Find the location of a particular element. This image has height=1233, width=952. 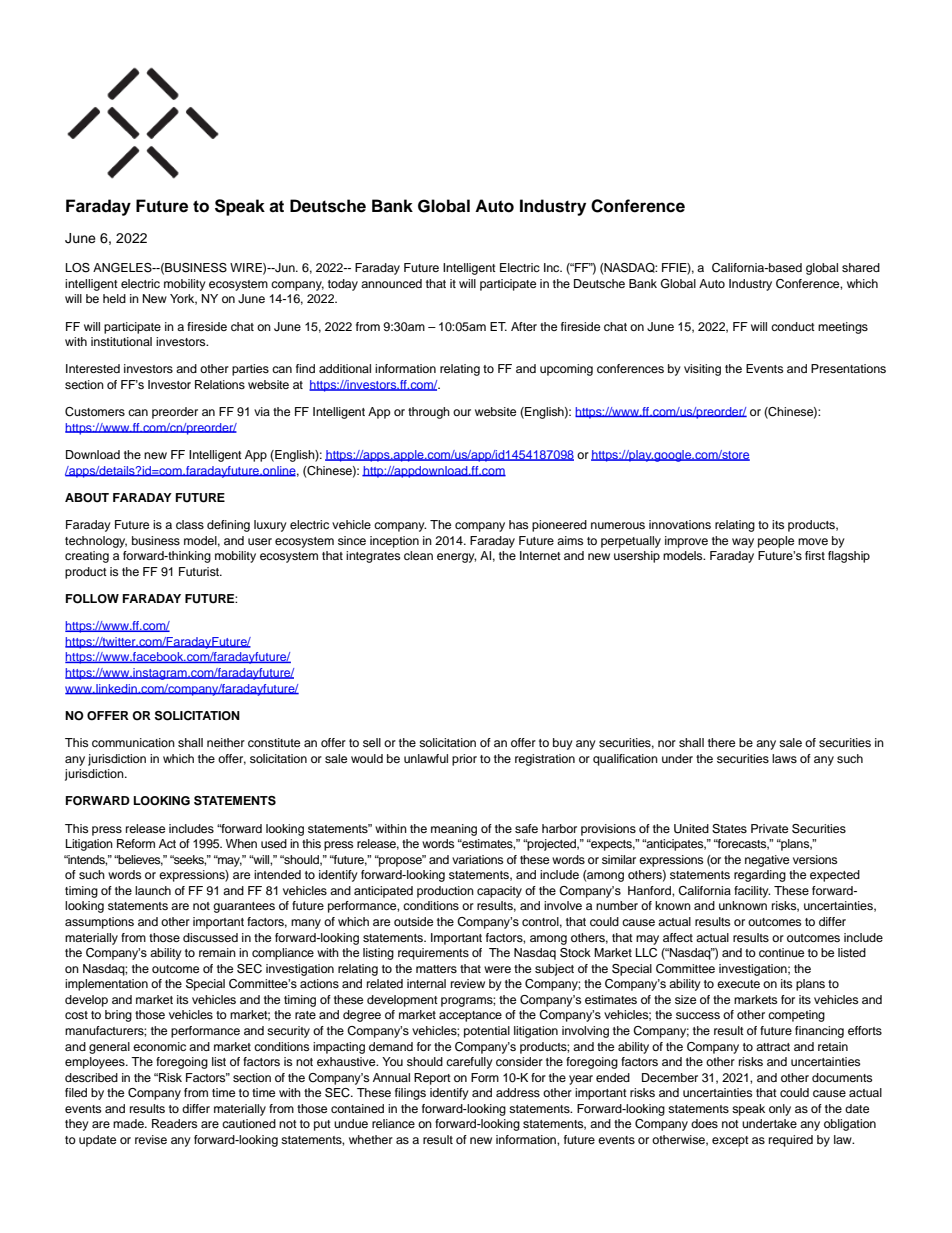

energy is located at coordinates (456, 558).
